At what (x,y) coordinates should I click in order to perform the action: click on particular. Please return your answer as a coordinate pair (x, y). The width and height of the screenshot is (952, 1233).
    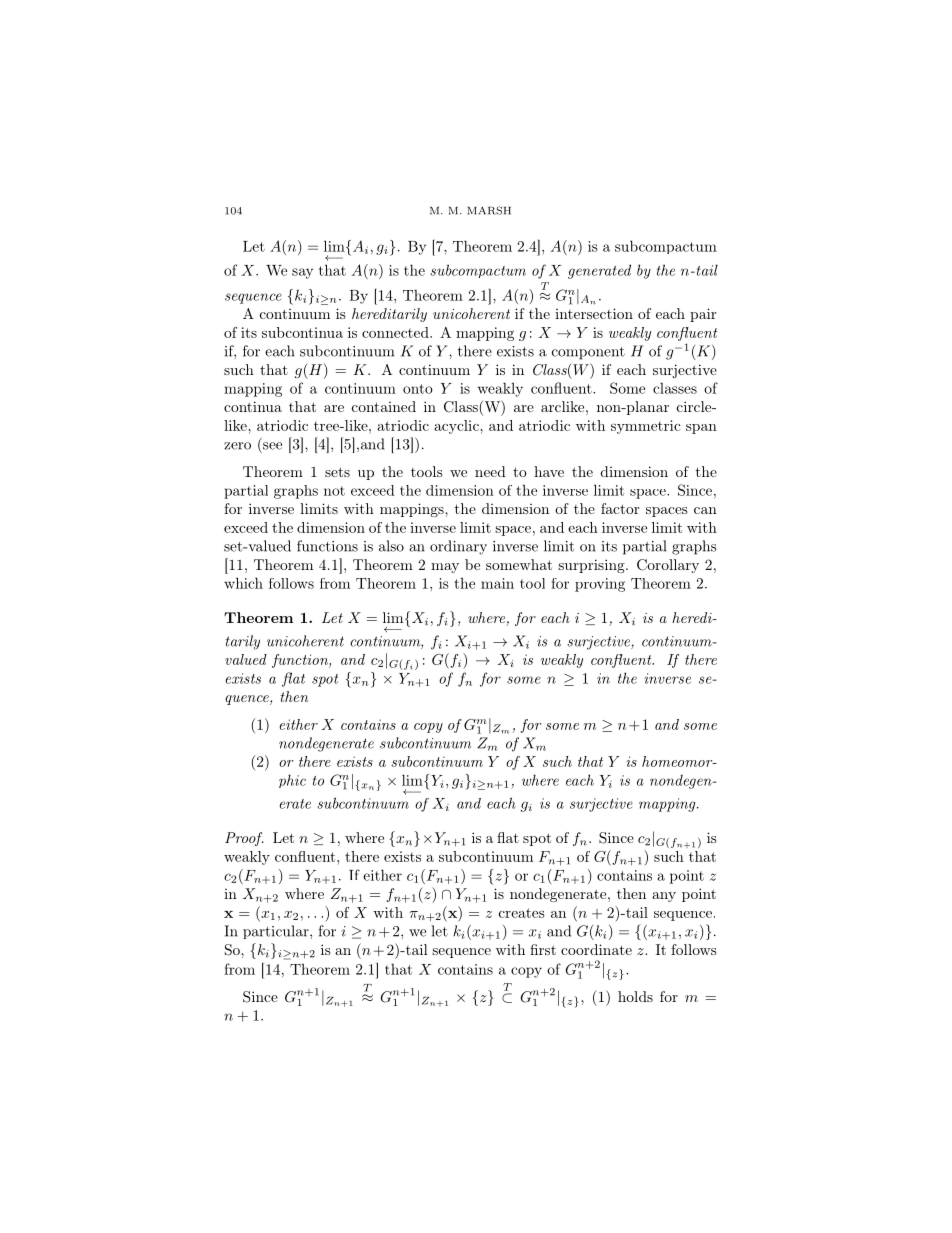
    Looking at the image, I should click on (277, 932).
